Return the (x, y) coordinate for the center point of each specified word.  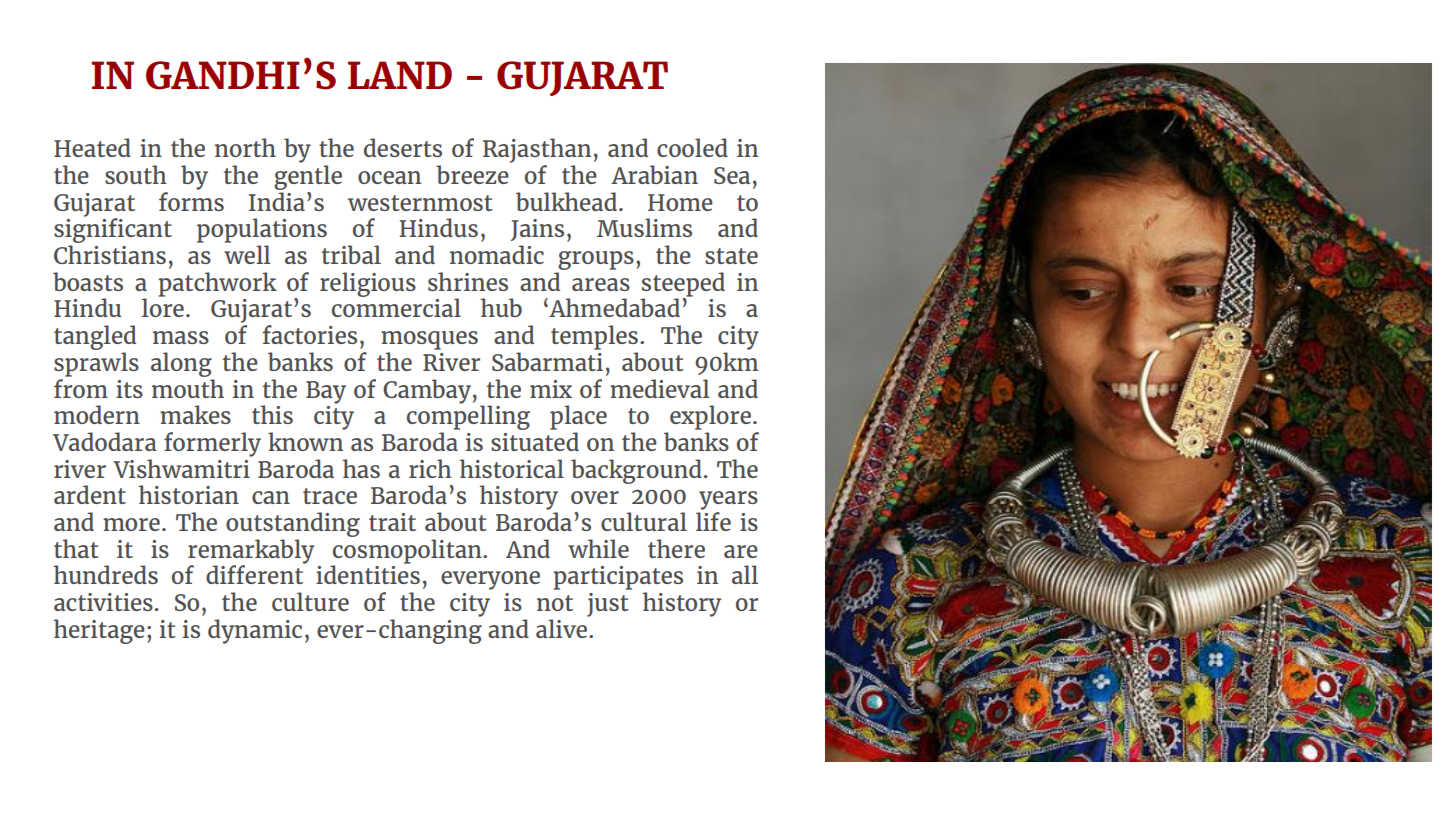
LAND (400, 75)
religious (368, 284)
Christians (110, 254)
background (636, 471)
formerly (212, 444)
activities (103, 602)
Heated (92, 147)
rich (430, 468)
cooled (692, 147)
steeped (683, 285)
